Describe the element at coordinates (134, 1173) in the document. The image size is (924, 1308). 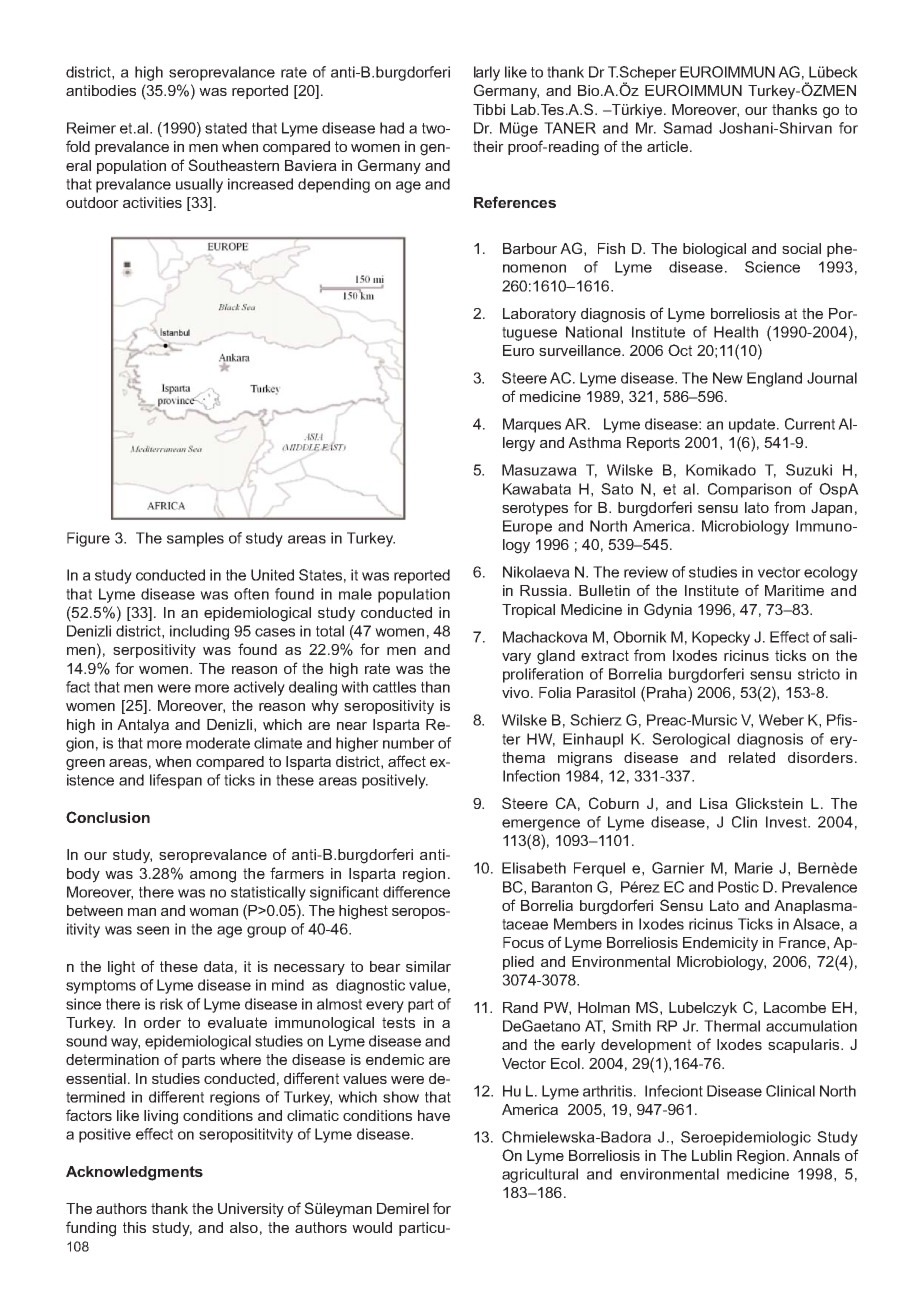
I see `Acknowledgments` at that location.
